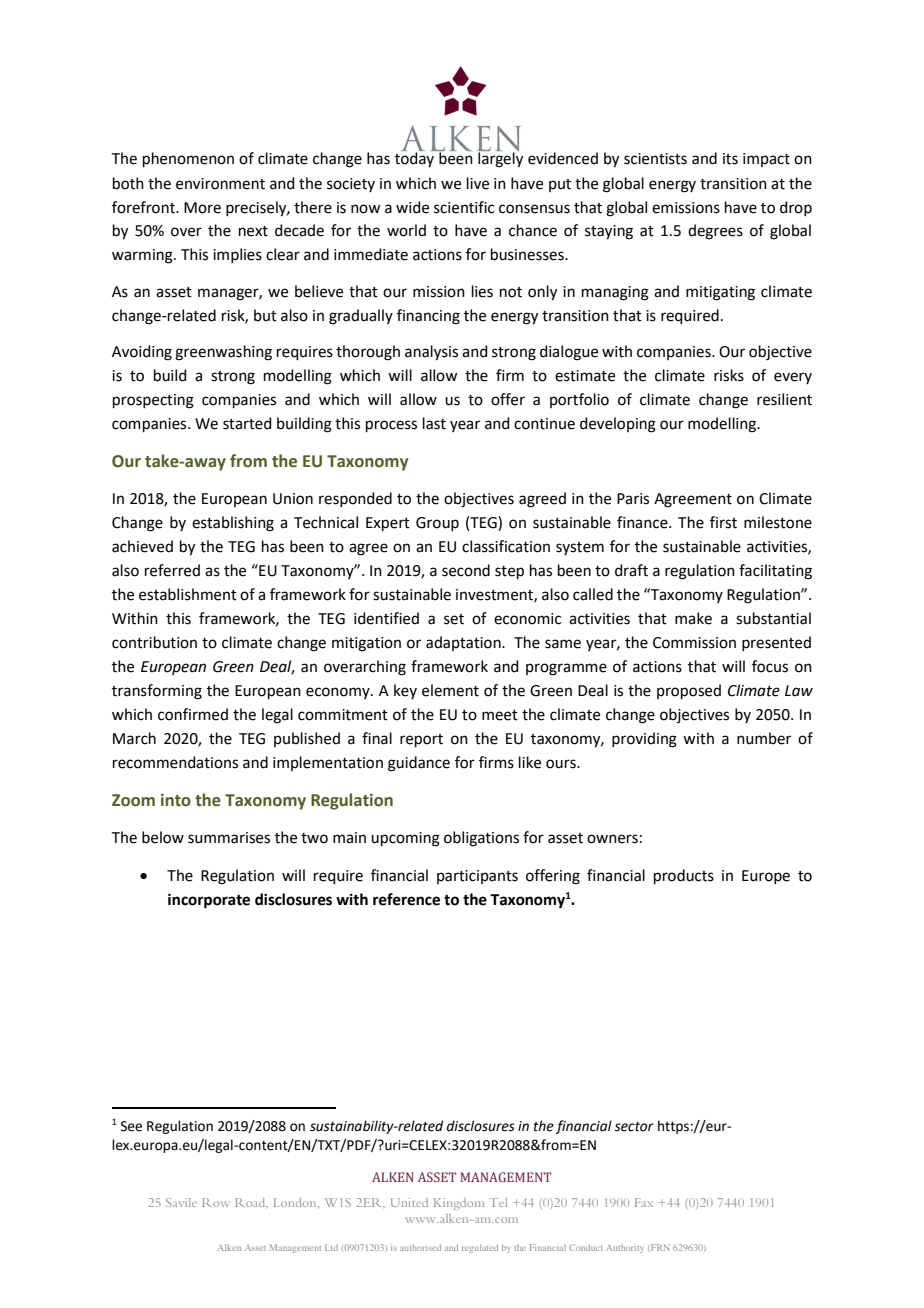 The width and height of the page is (924, 1308). Describe the element at coordinates (730, 159) in the page. I see `its` at that location.
